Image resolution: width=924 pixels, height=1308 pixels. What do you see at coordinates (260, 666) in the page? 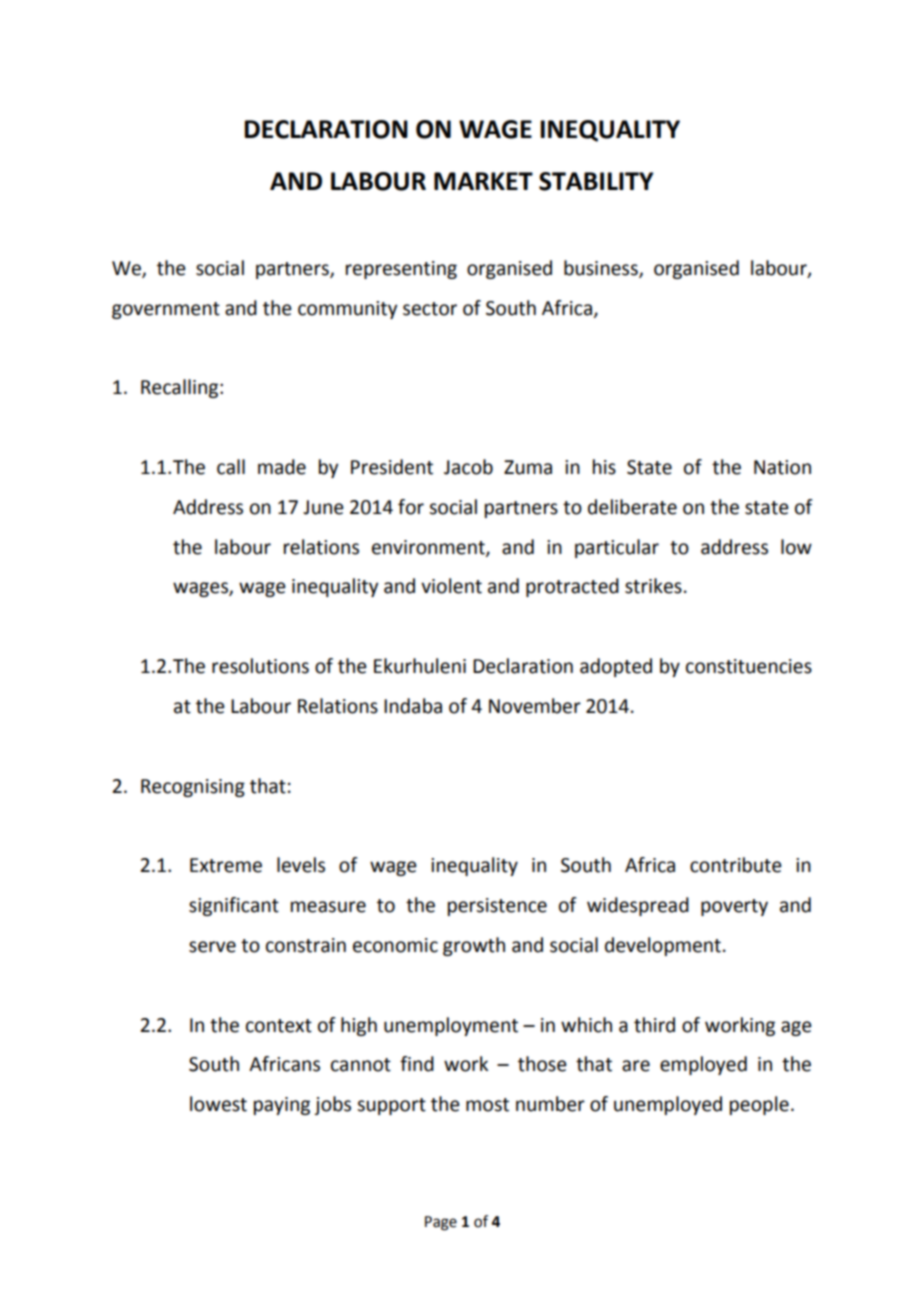
I see `resolutions` at bounding box center [260, 666].
